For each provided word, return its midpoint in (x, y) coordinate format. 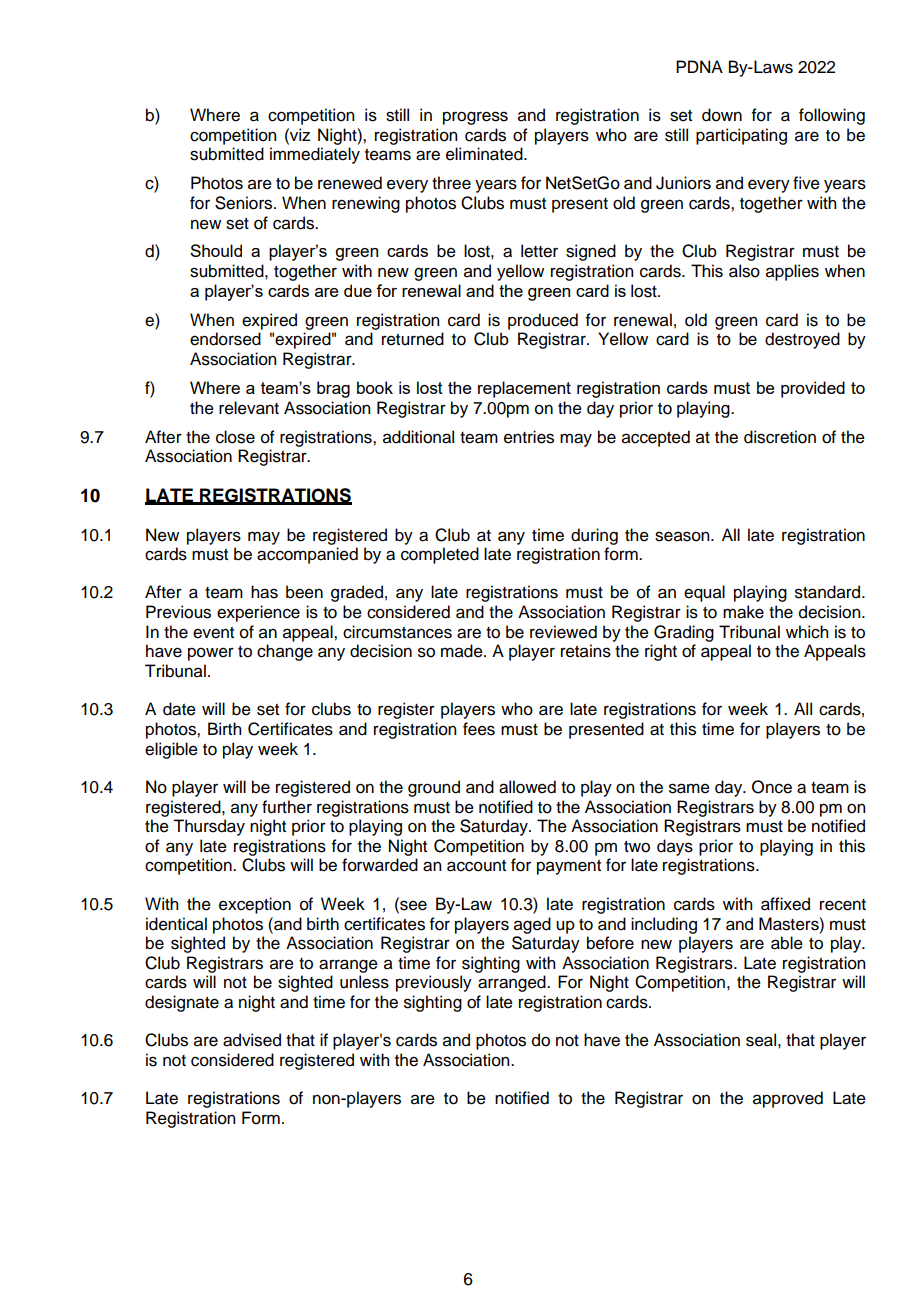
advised (252, 1040)
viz (299, 134)
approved (788, 1099)
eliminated (485, 154)
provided (813, 389)
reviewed (563, 632)
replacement (524, 389)
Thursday (209, 827)
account (476, 866)
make (743, 612)
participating (741, 136)
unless (364, 982)
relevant (249, 408)
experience (258, 613)
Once (772, 787)
